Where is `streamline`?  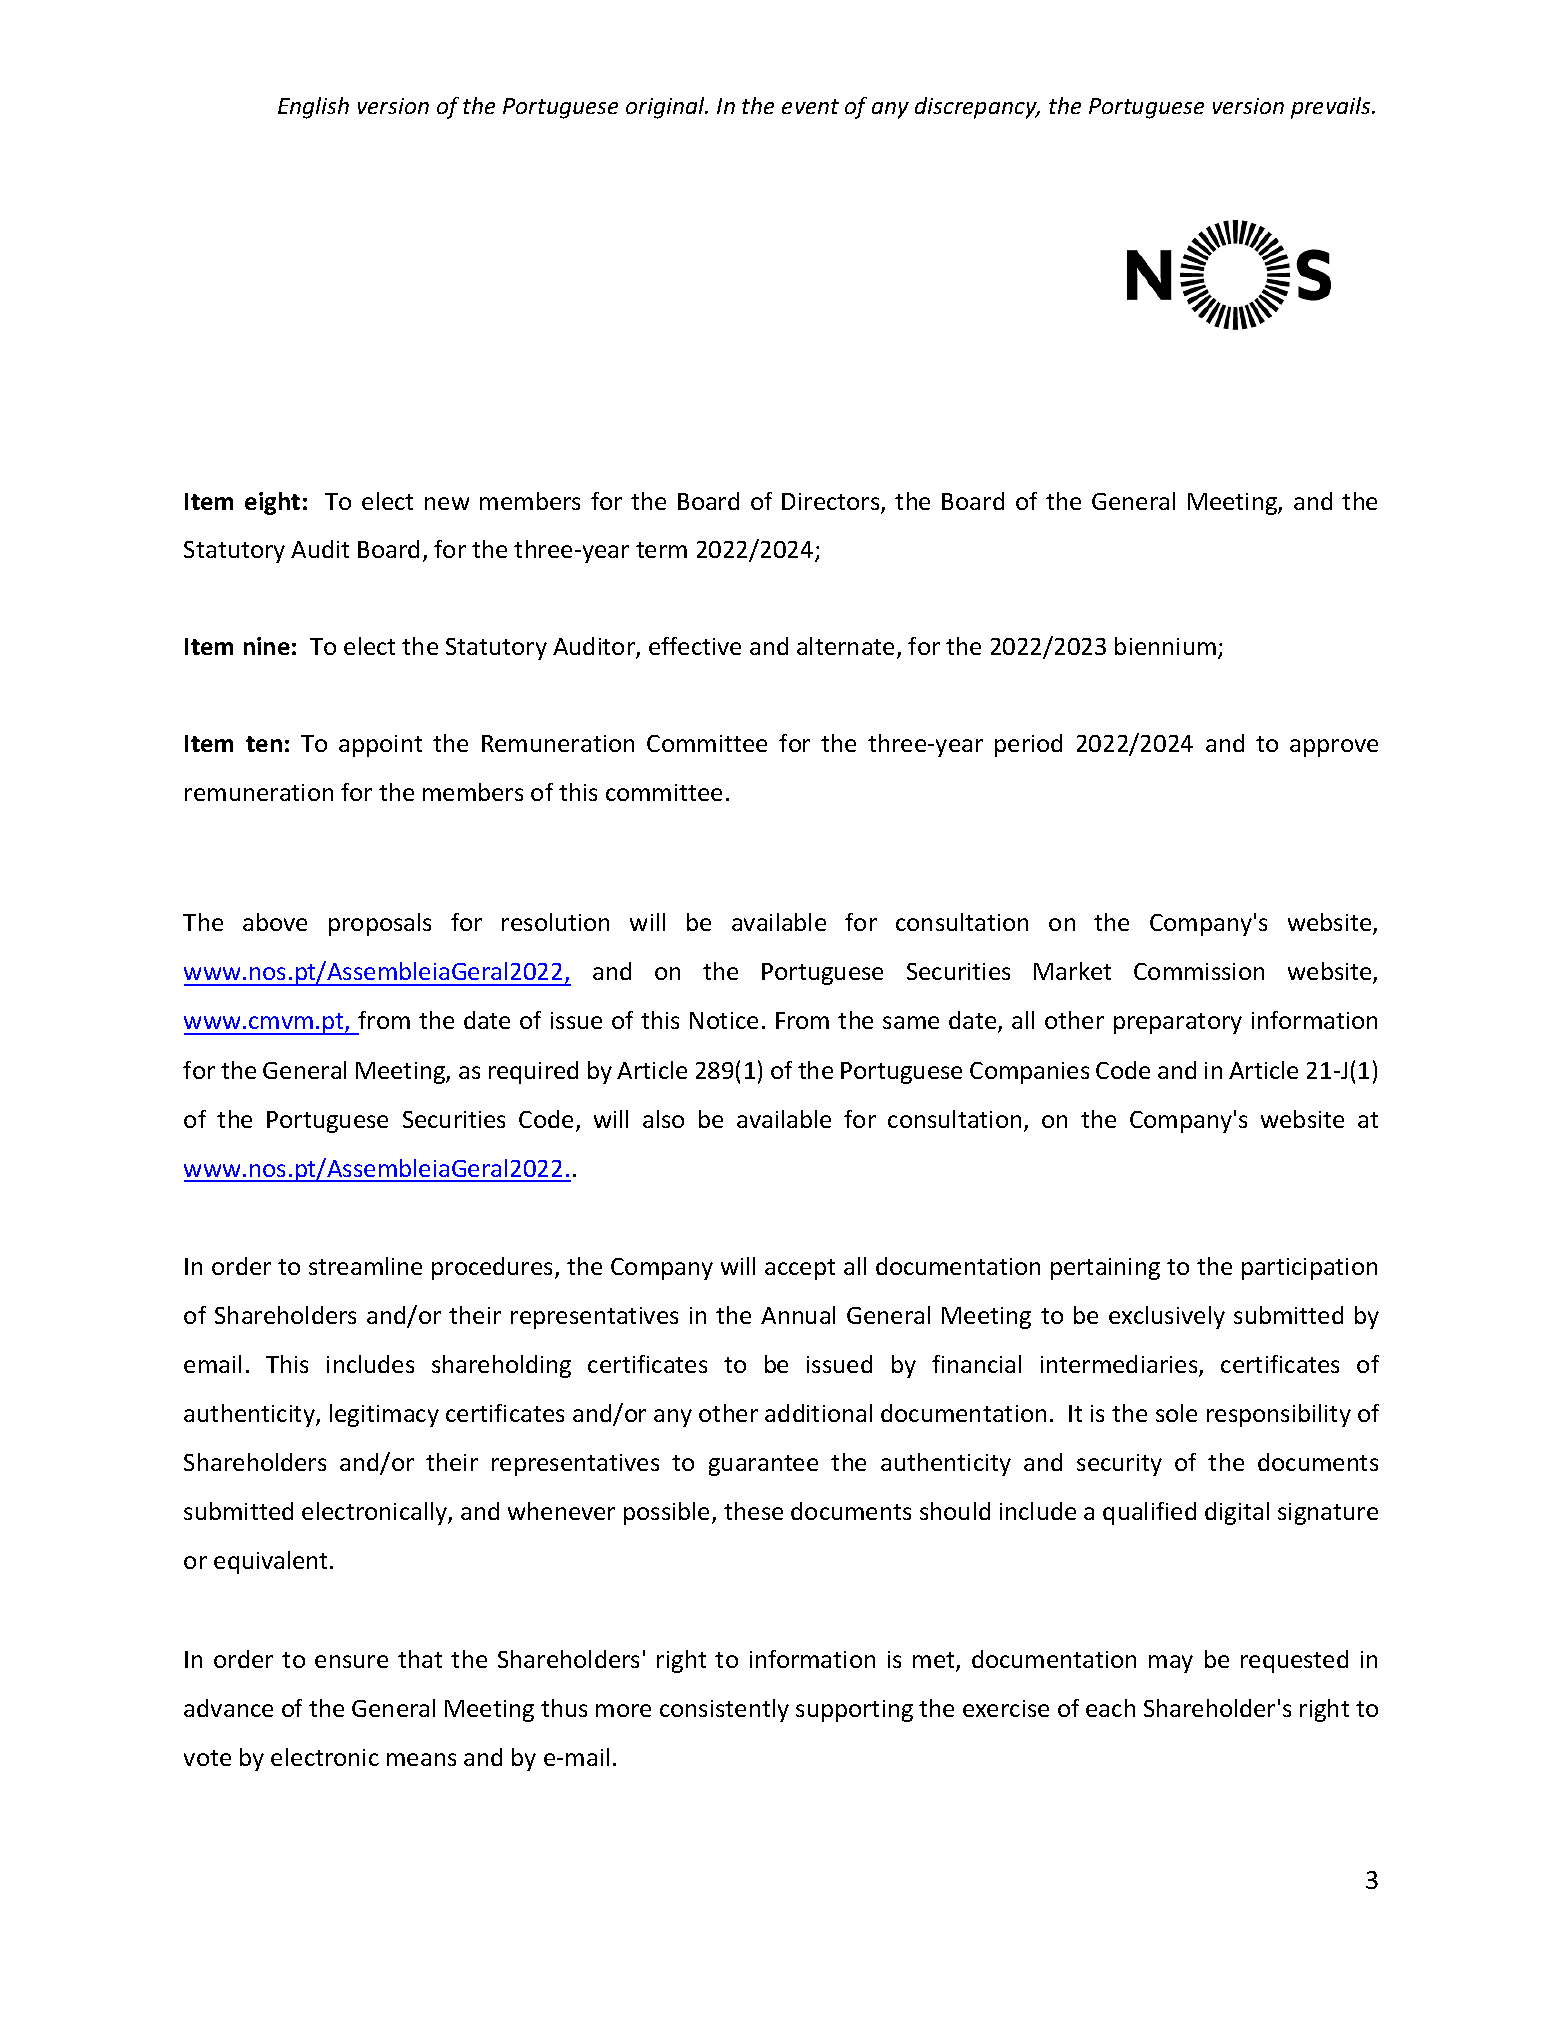 streamline is located at coordinates (365, 1266).
